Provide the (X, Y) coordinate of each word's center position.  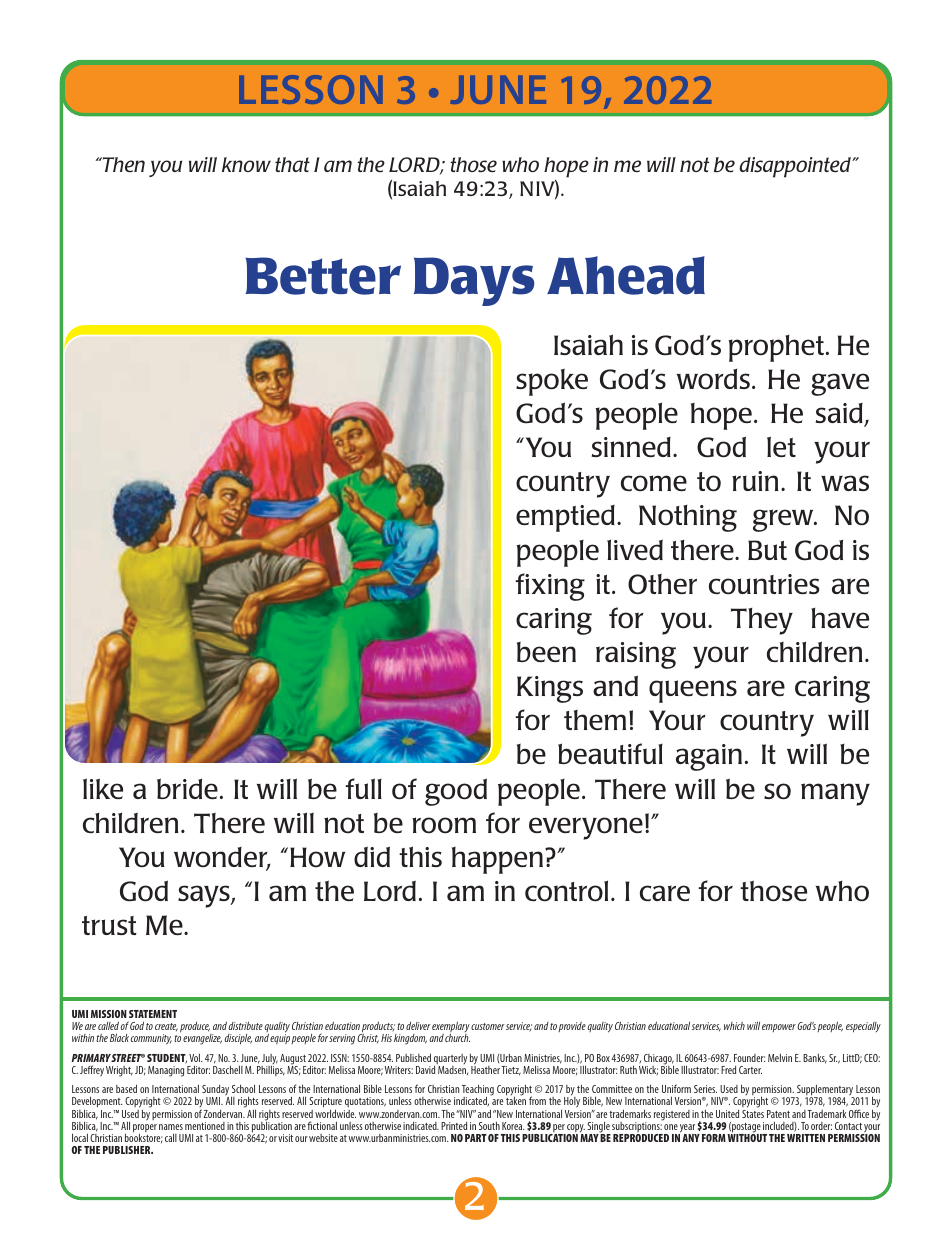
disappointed (796, 167)
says (205, 896)
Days (474, 281)
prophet (776, 348)
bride (187, 788)
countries (764, 584)
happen (499, 860)
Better (323, 276)
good (456, 792)
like (103, 788)
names (171, 1127)
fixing (550, 587)
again (709, 757)
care (665, 893)
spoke (552, 382)
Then (122, 165)
